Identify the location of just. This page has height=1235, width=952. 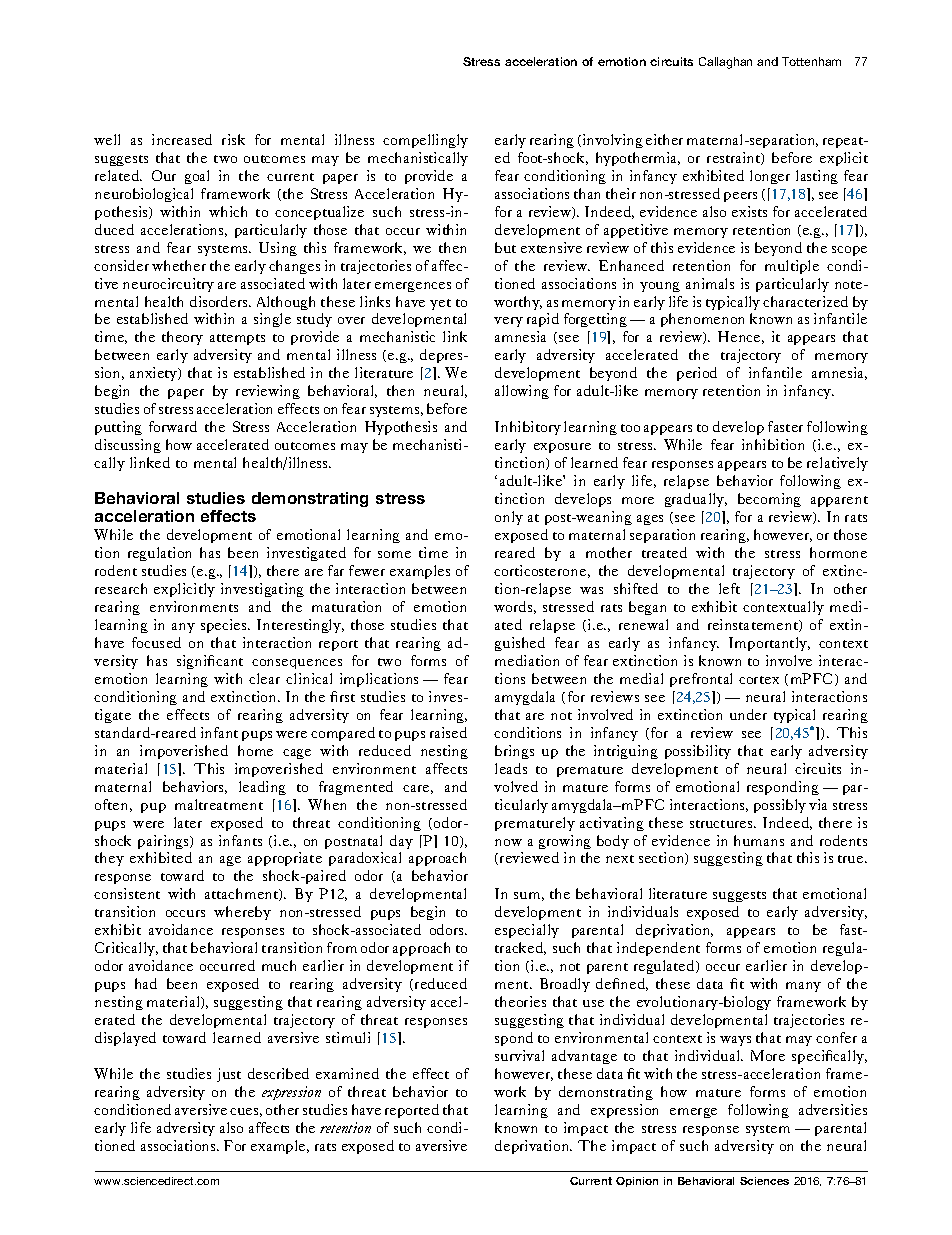
(229, 1075).
